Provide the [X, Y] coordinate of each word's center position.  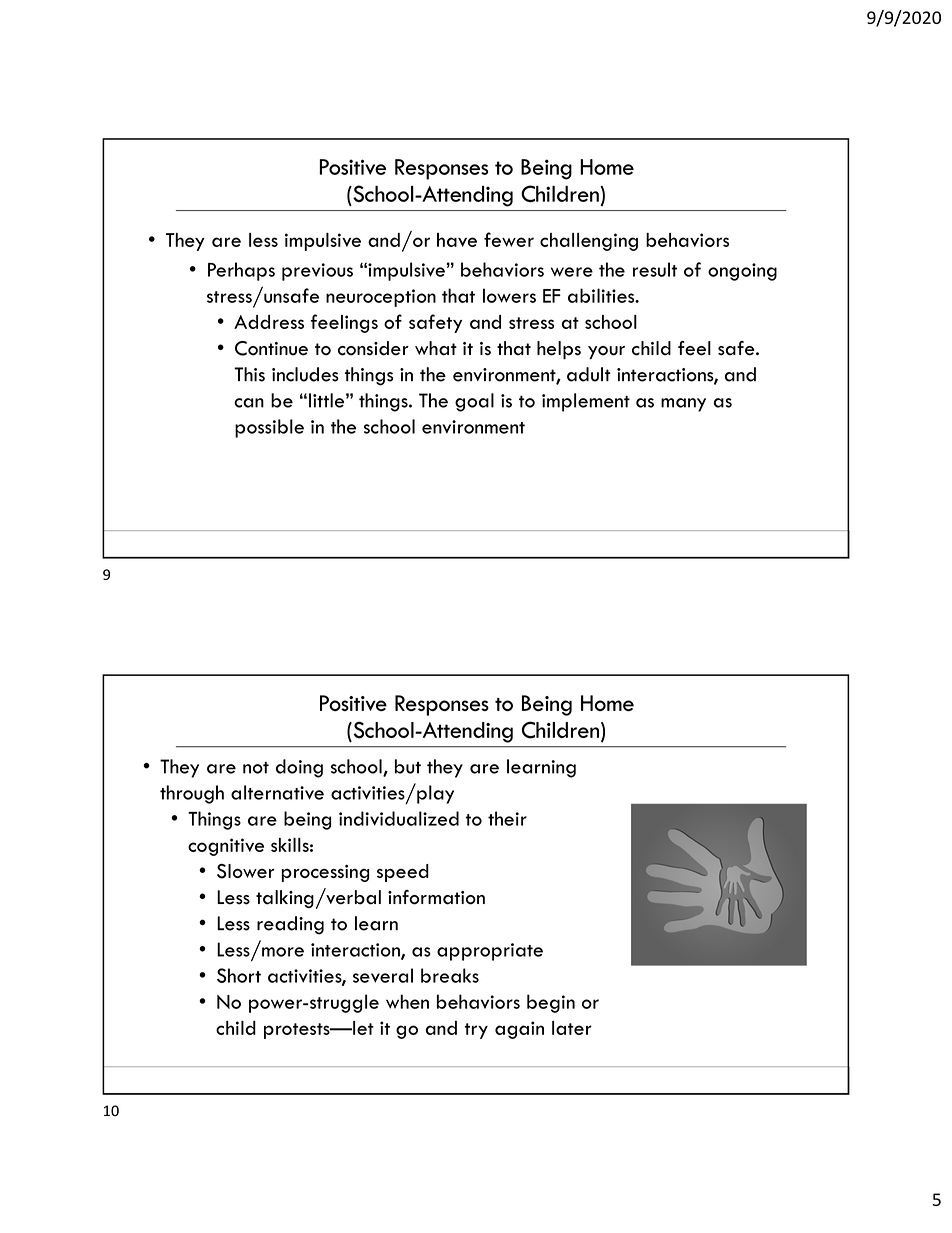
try [476, 1031]
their [507, 818]
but [408, 766]
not [256, 768]
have [457, 240]
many [683, 405]
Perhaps [241, 271]
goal [474, 402]
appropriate [490, 952]
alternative [277, 792]
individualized [399, 818]
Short [239, 975]
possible [269, 428]
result [655, 269]
